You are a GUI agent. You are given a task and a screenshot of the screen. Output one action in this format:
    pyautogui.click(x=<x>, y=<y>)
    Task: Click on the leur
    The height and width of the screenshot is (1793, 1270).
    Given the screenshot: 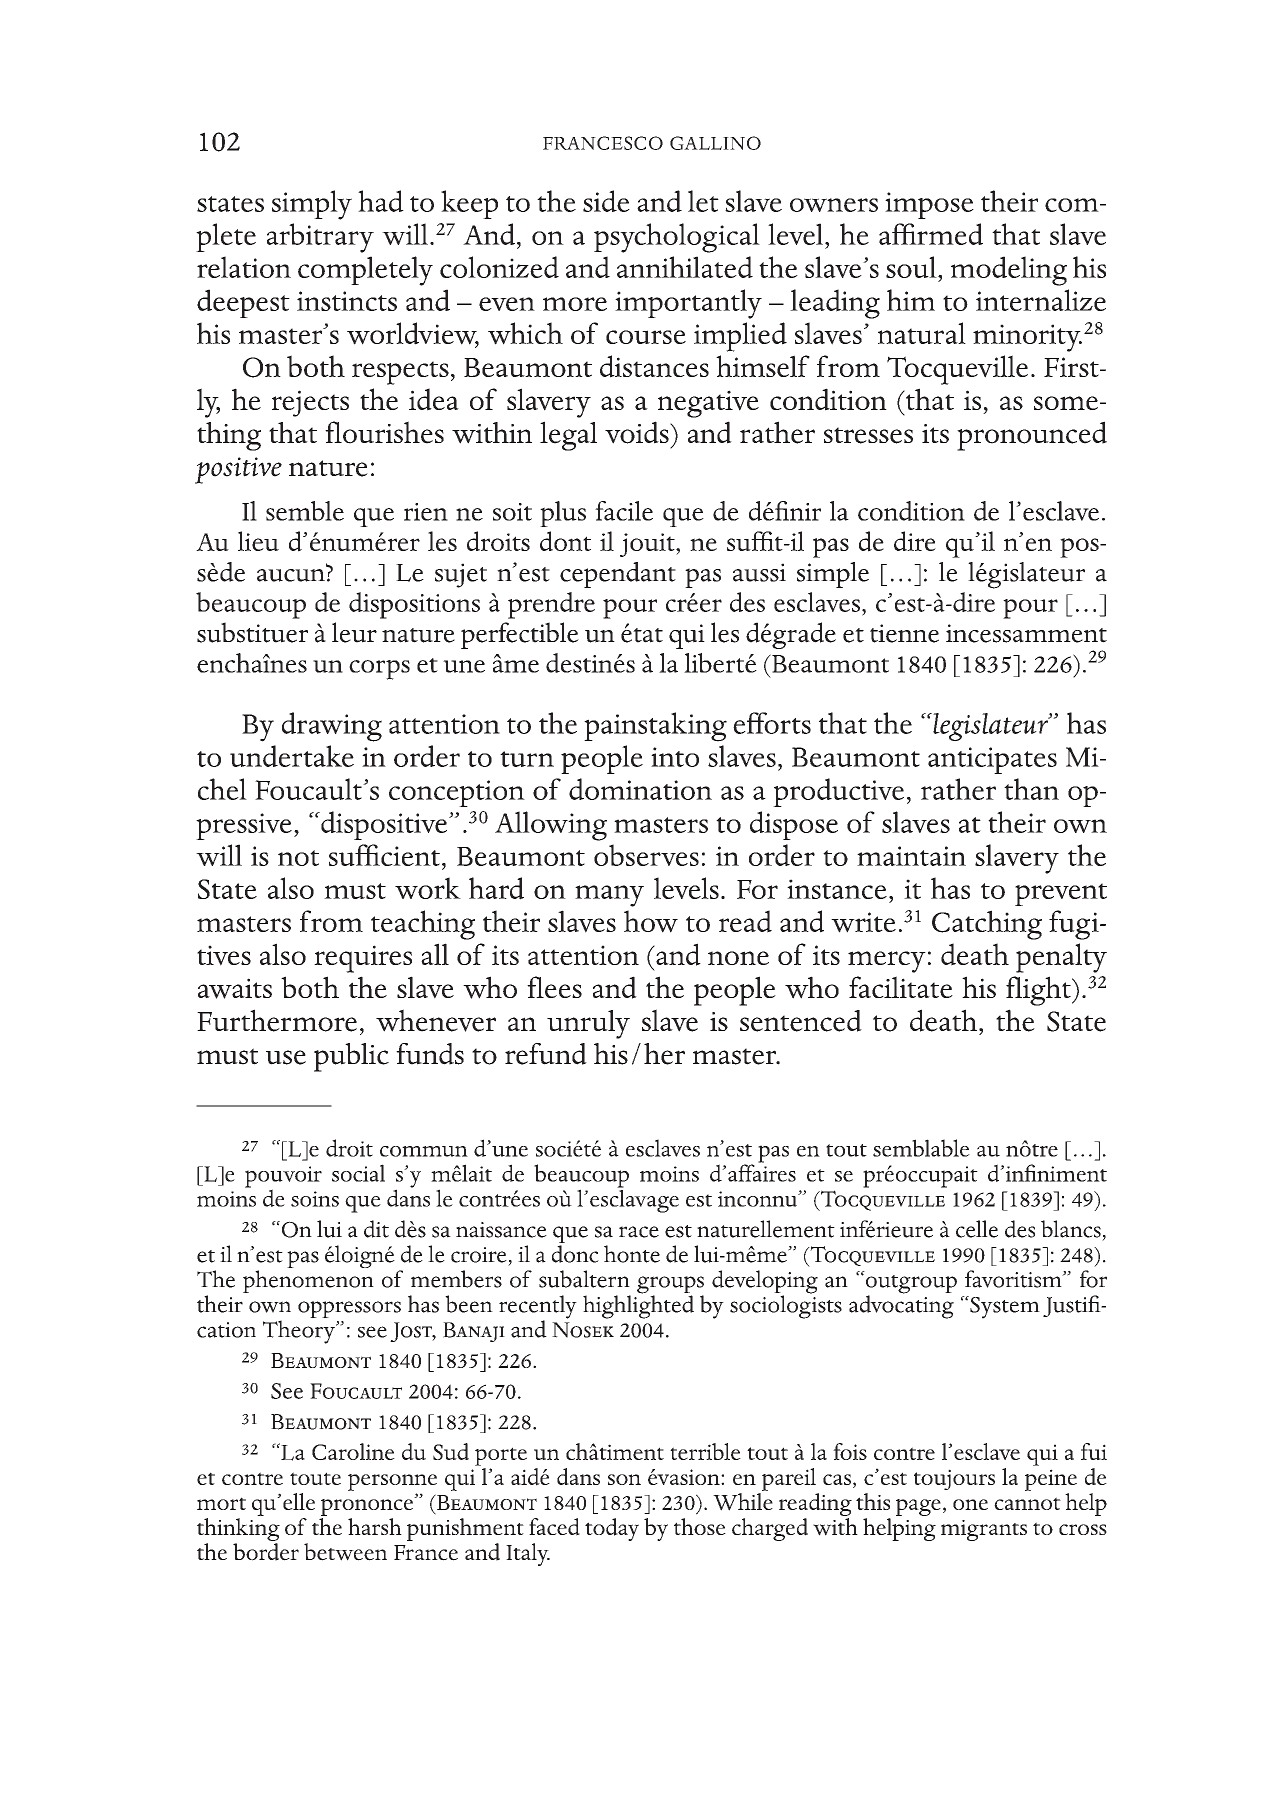 What is the action you would take?
    pyautogui.click(x=354, y=632)
